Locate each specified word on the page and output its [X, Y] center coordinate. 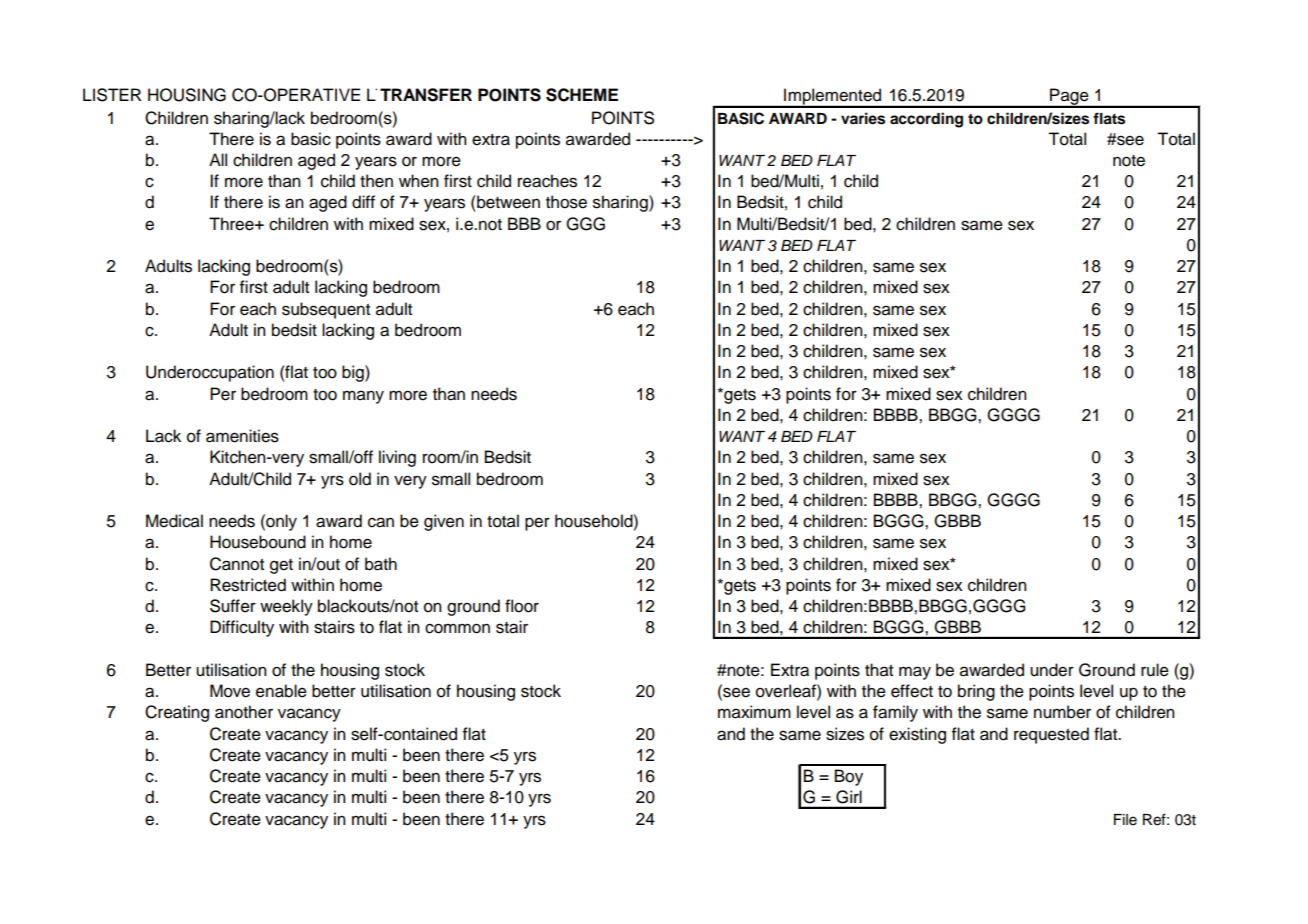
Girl [849, 797]
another [244, 712]
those [566, 202]
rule [1155, 670]
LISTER [112, 95]
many [363, 397]
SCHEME [582, 95]
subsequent [326, 310]
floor [522, 606]
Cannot [237, 564]
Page [1069, 97]
